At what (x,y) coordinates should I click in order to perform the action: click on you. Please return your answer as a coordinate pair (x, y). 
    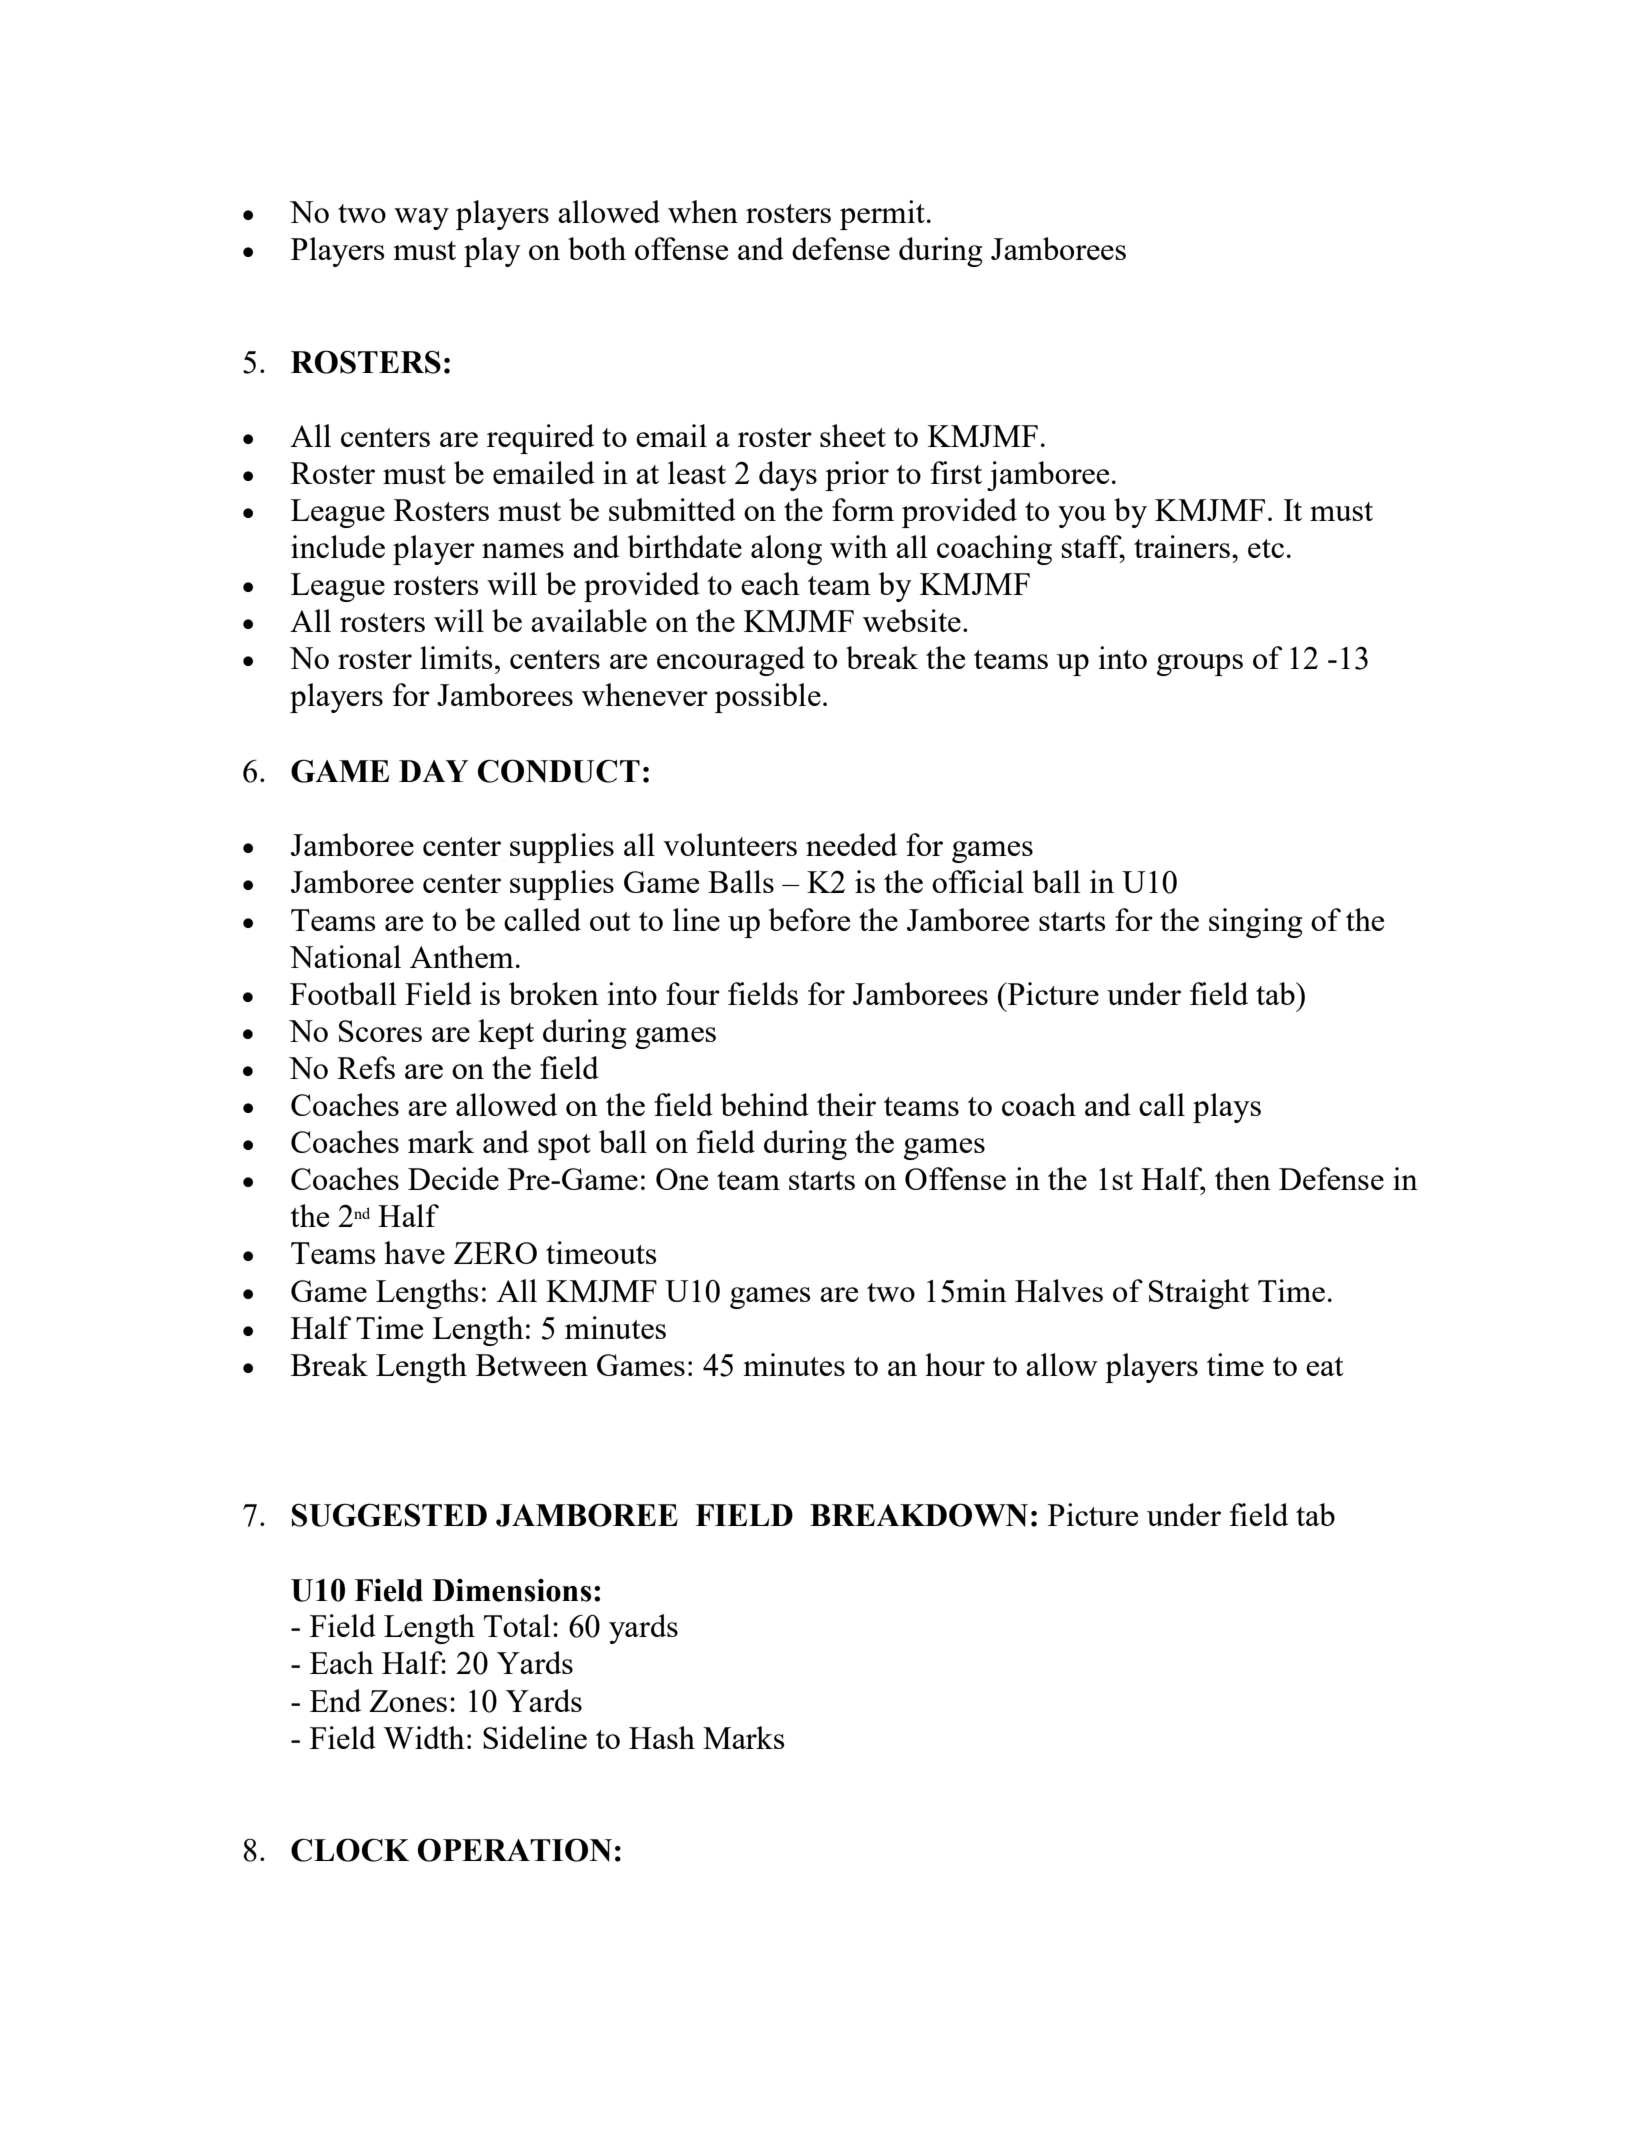
    Looking at the image, I should click on (1082, 517).
